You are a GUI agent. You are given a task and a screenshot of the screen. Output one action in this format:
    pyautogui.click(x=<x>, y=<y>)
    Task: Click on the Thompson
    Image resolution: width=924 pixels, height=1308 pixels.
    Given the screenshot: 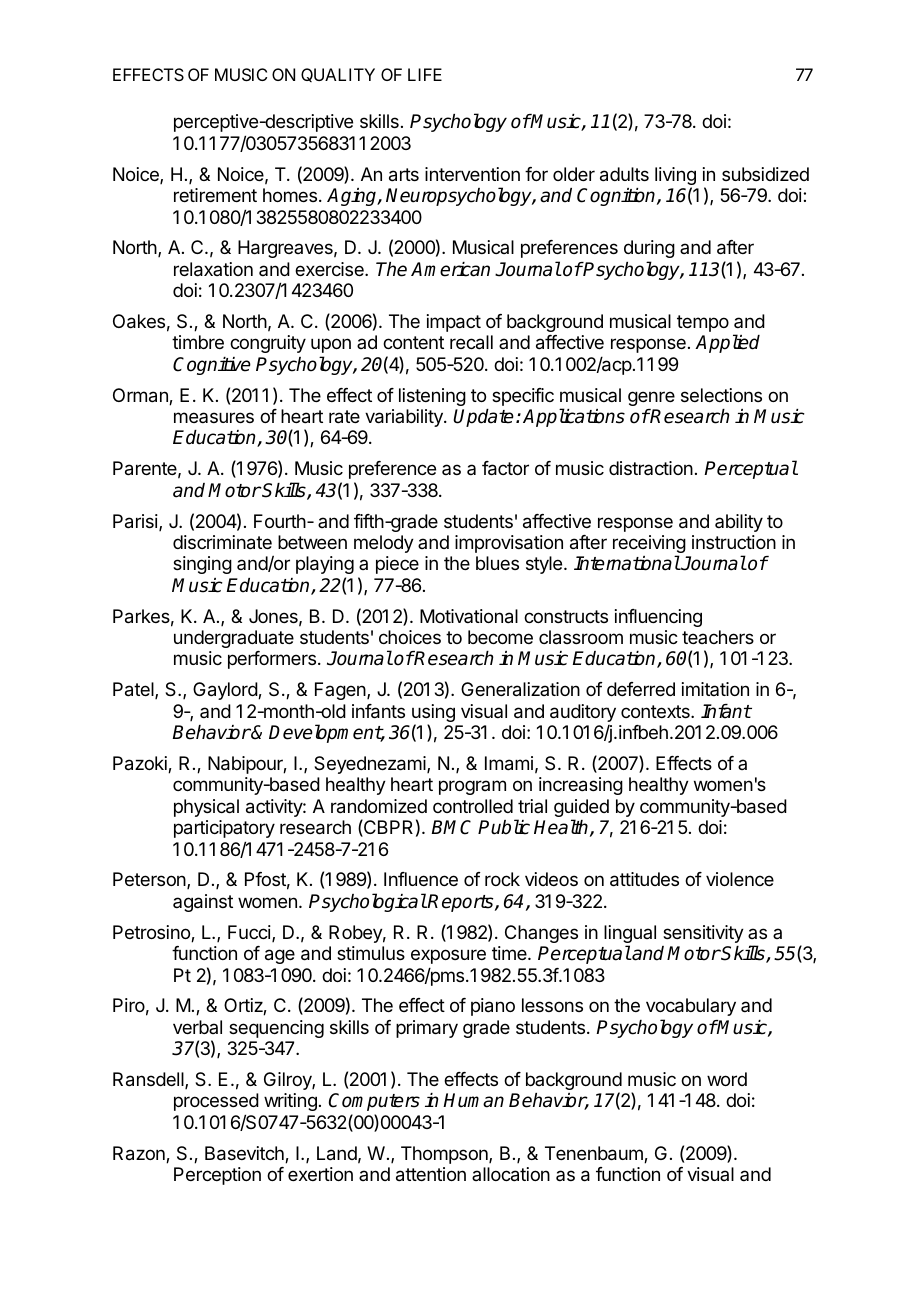 What is the action you would take?
    pyautogui.click(x=445, y=1155)
